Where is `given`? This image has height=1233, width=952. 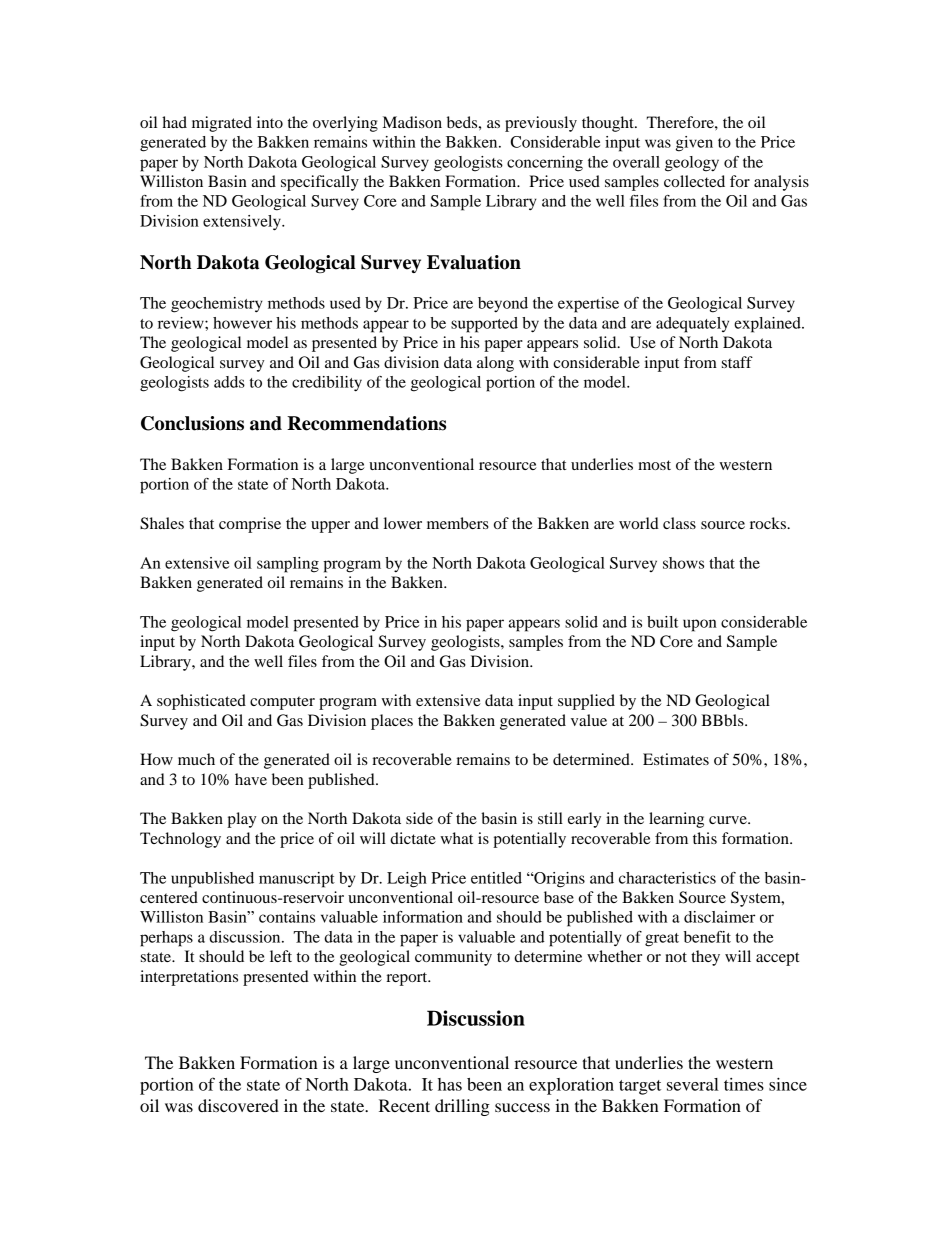 given is located at coordinates (694, 144).
